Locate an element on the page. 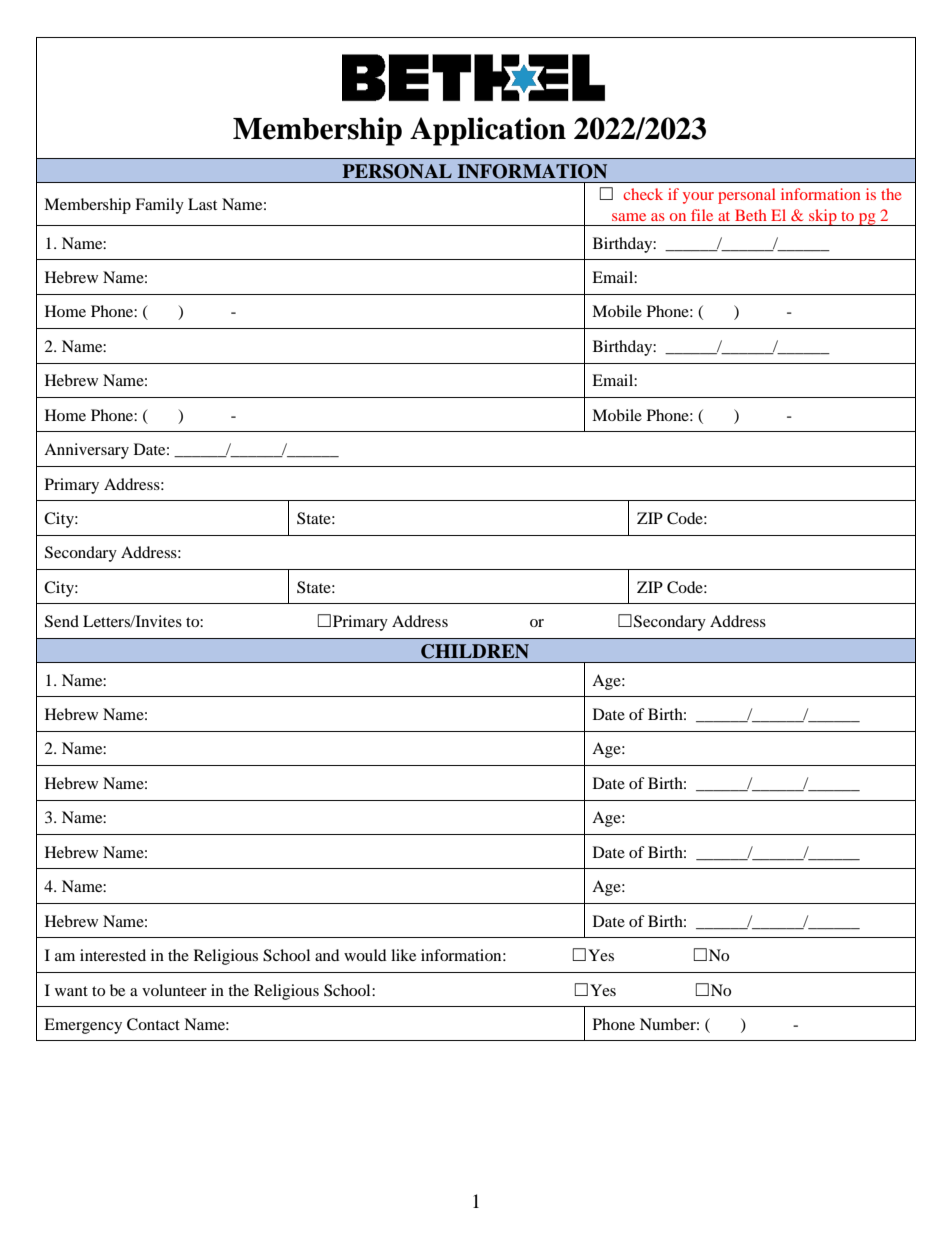 The height and width of the document is (1233, 952). Application is located at coordinates (488, 131).
